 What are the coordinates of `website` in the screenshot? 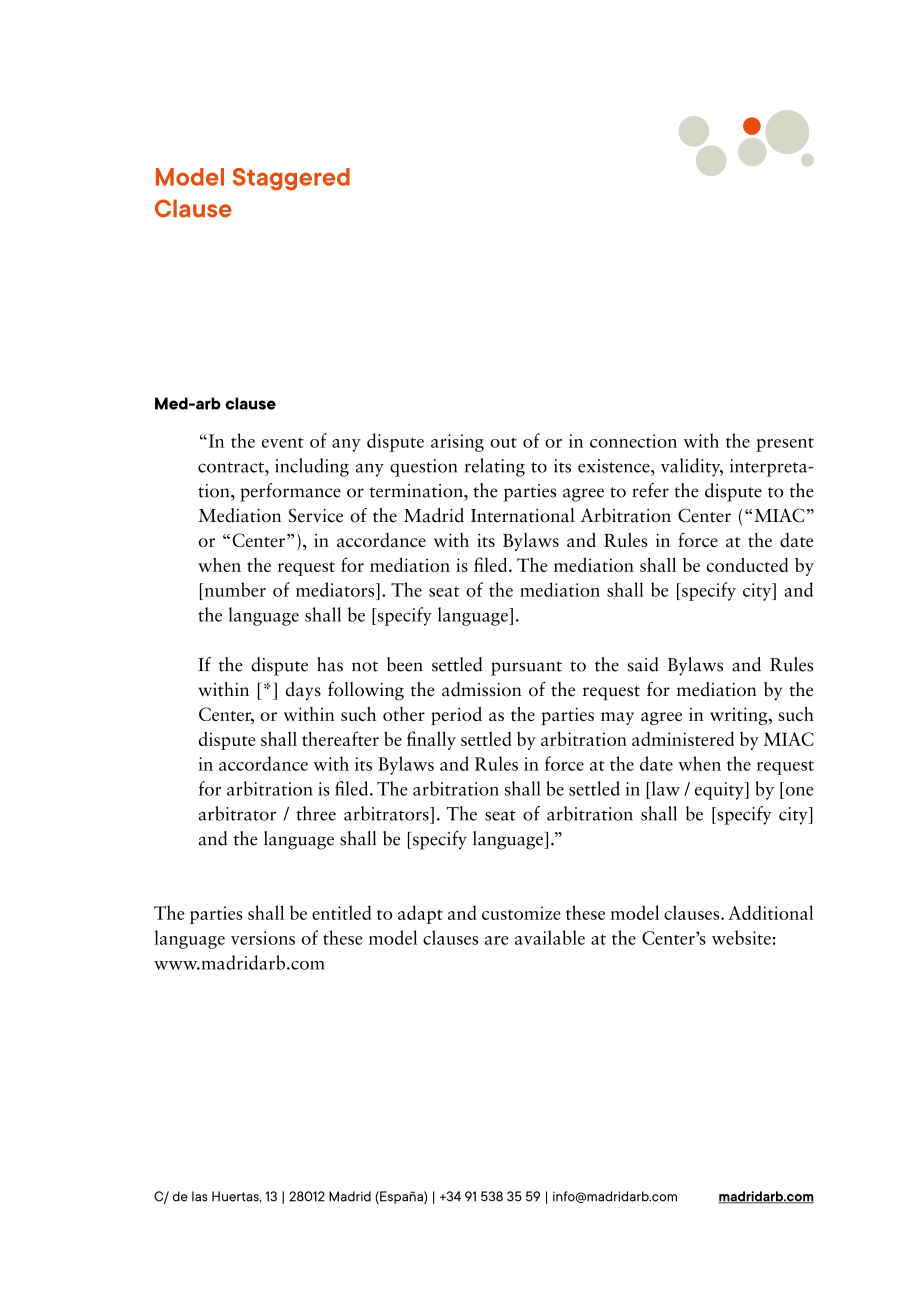 It's located at (741, 937).
